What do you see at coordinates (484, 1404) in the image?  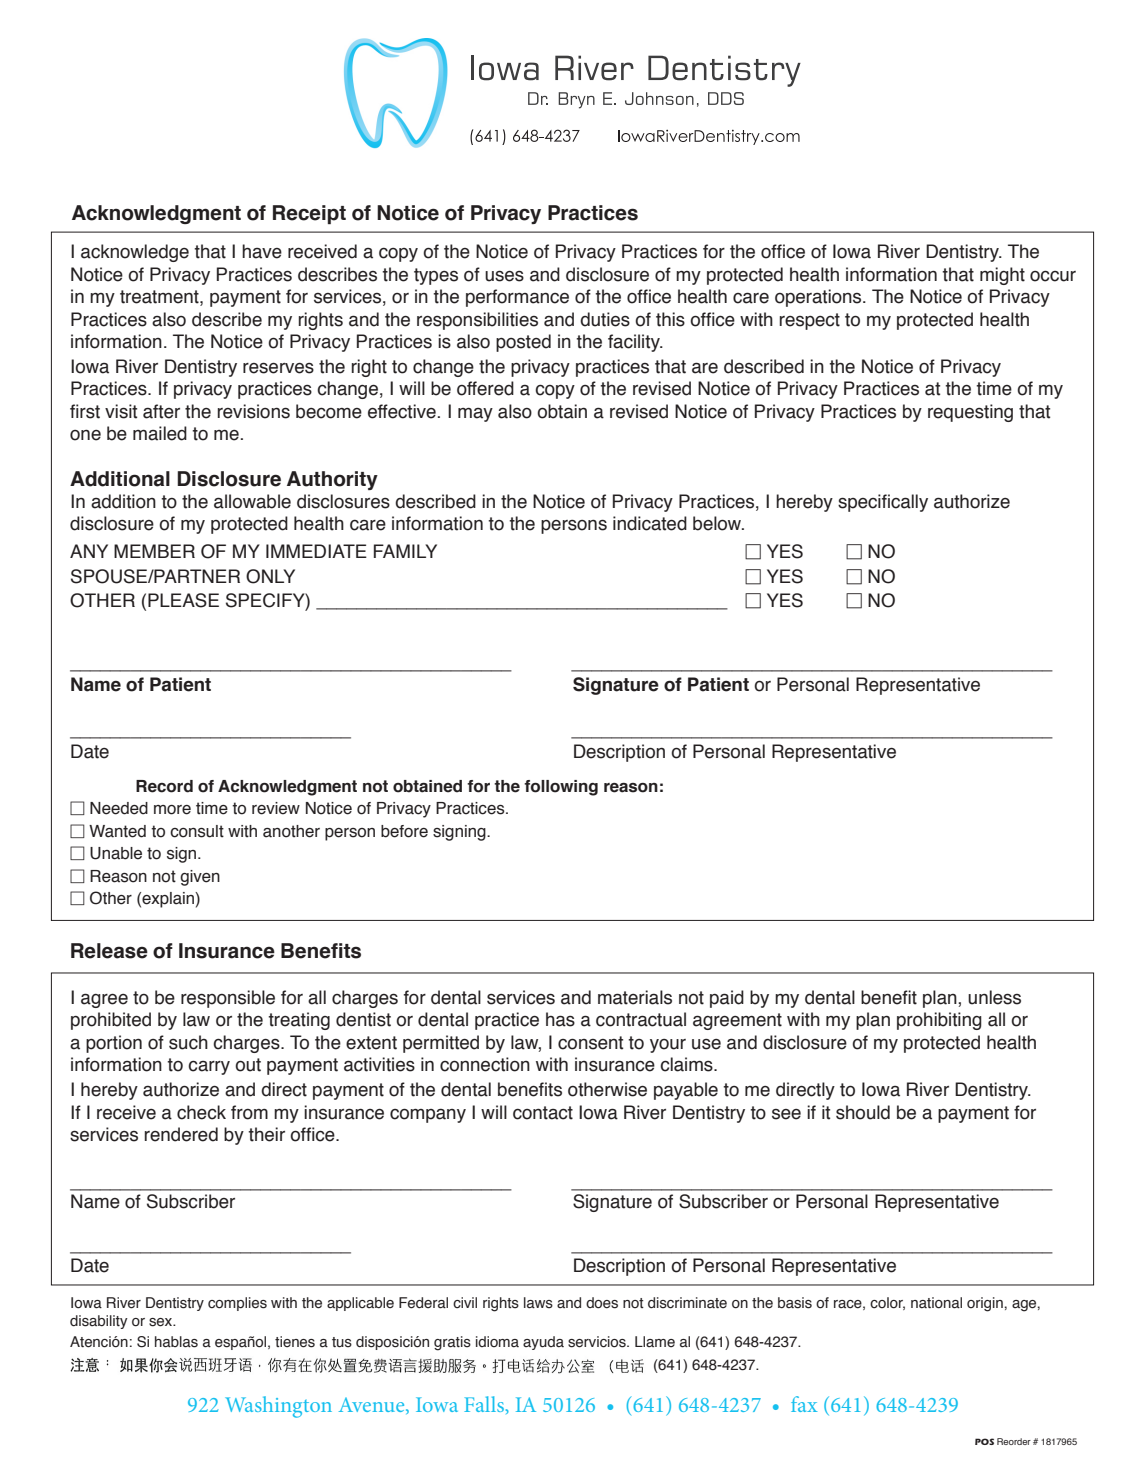 I see `Falls` at bounding box center [484, 1404].
